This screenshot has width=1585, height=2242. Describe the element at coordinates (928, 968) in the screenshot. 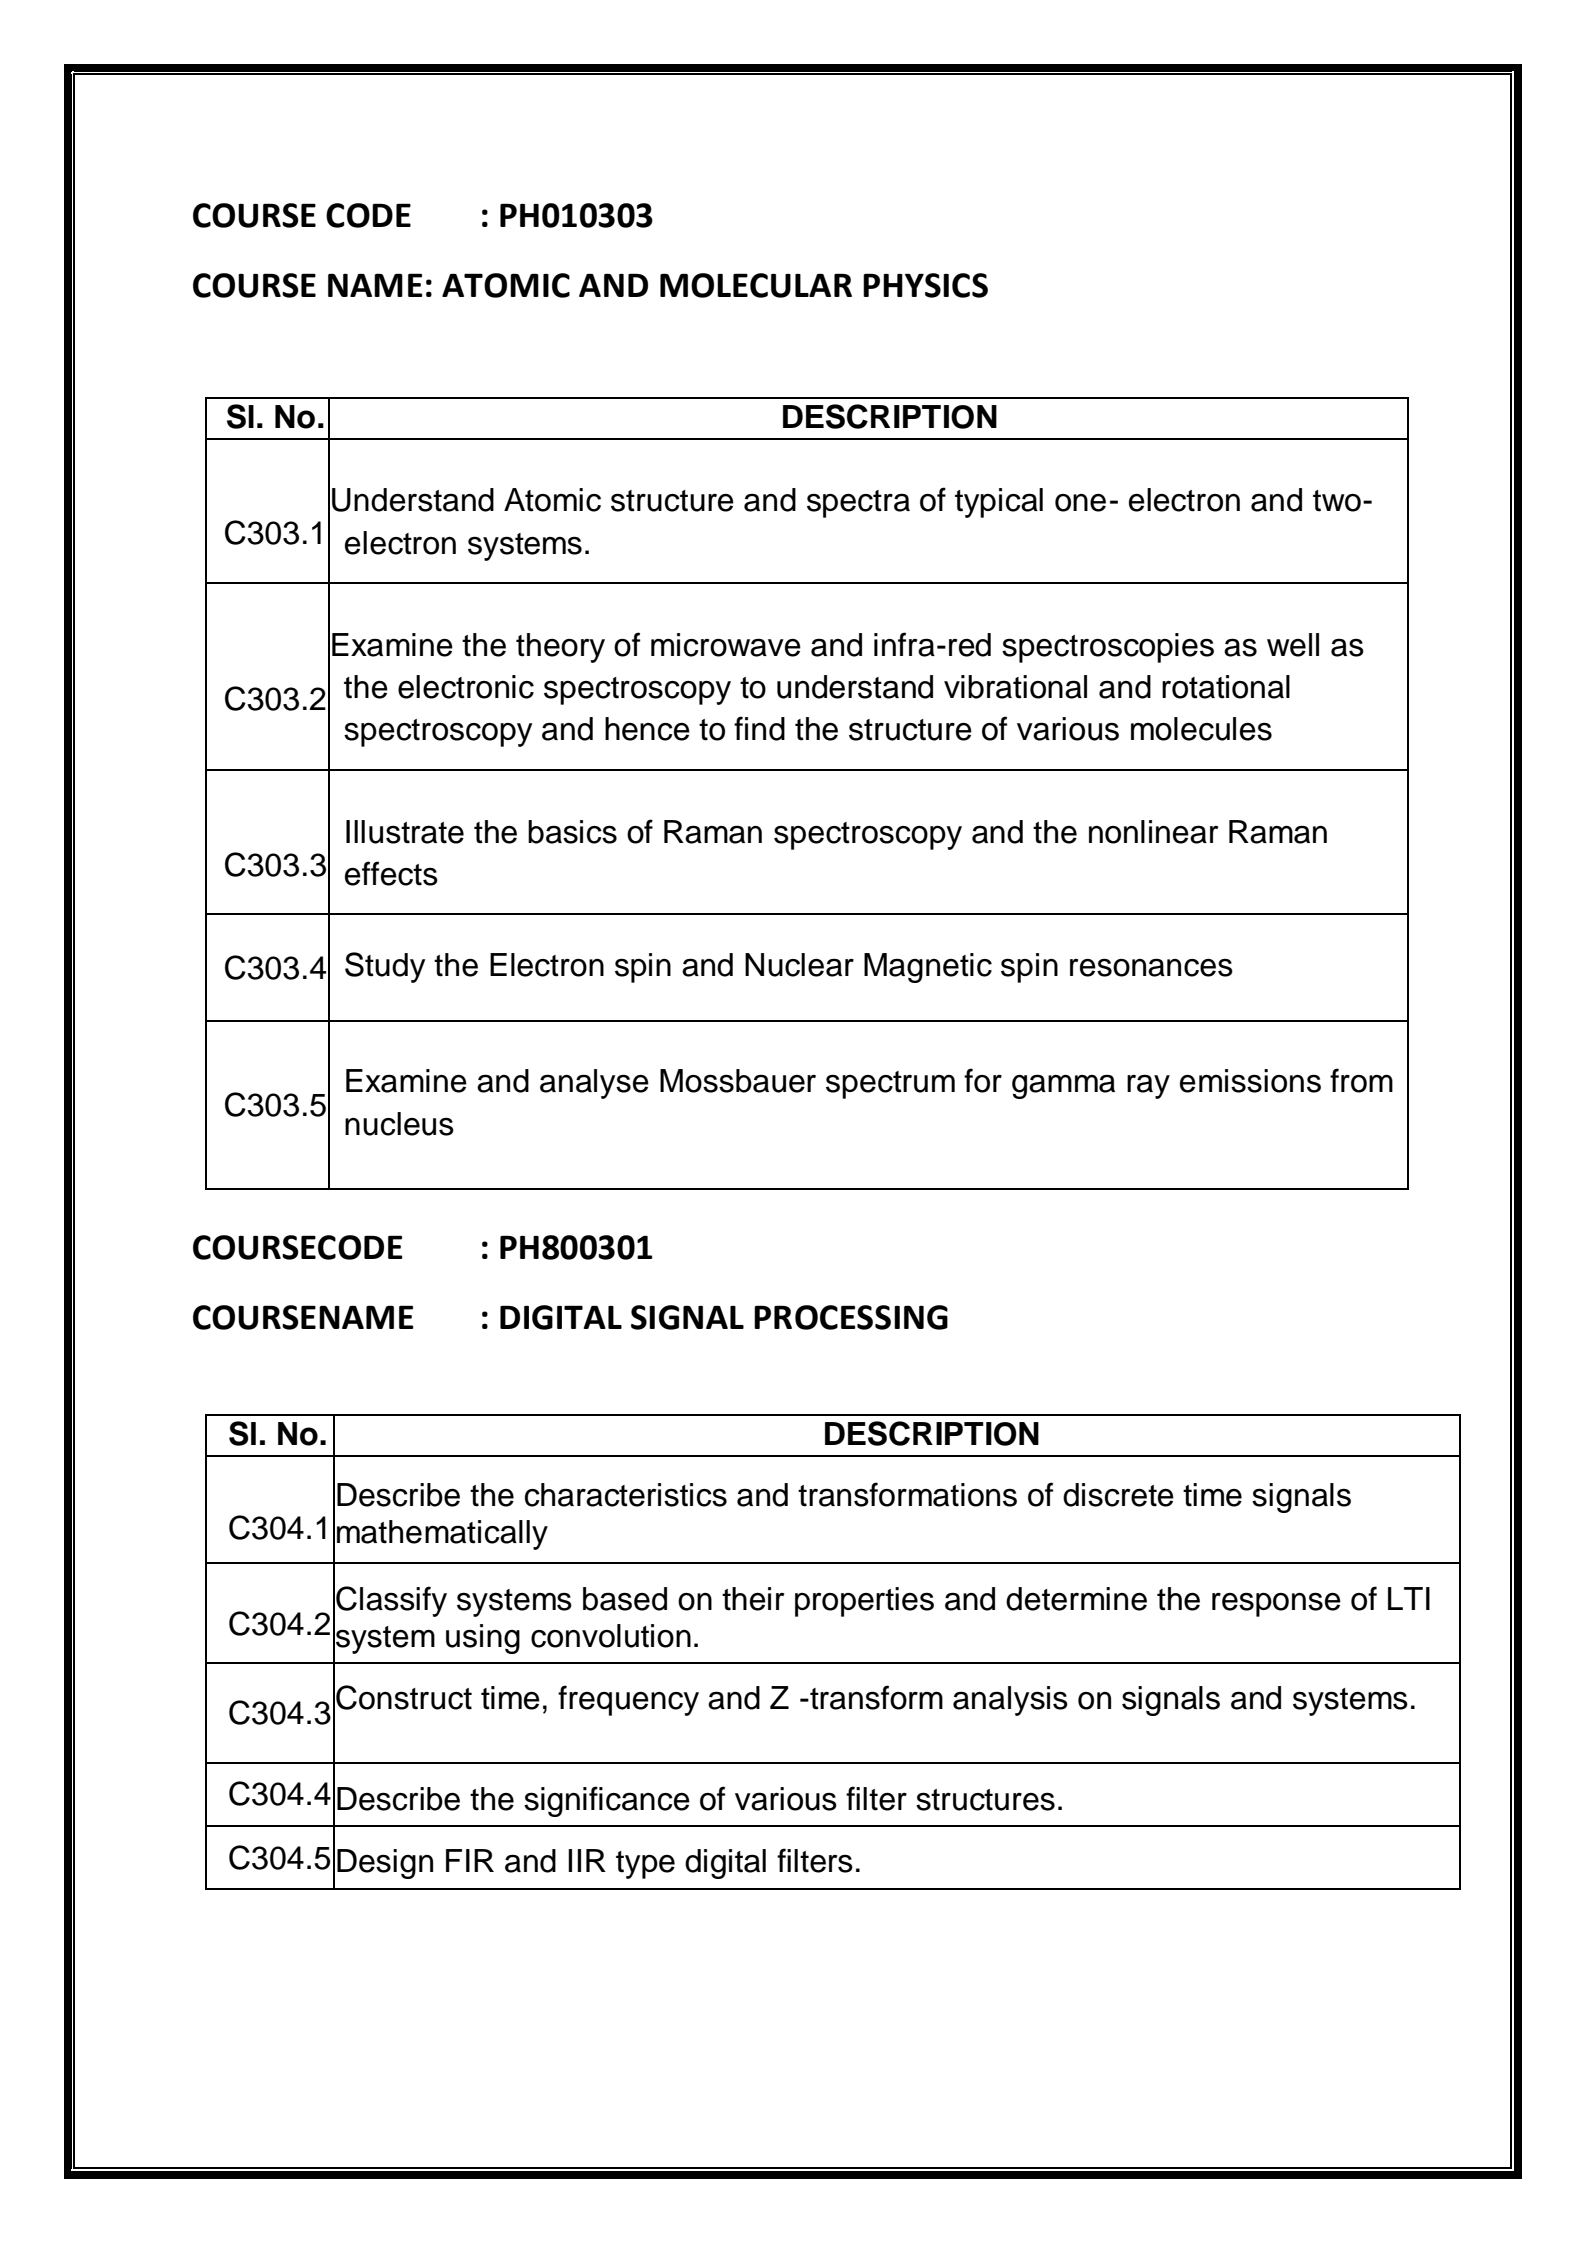

I see `Magnetic` at that location.
